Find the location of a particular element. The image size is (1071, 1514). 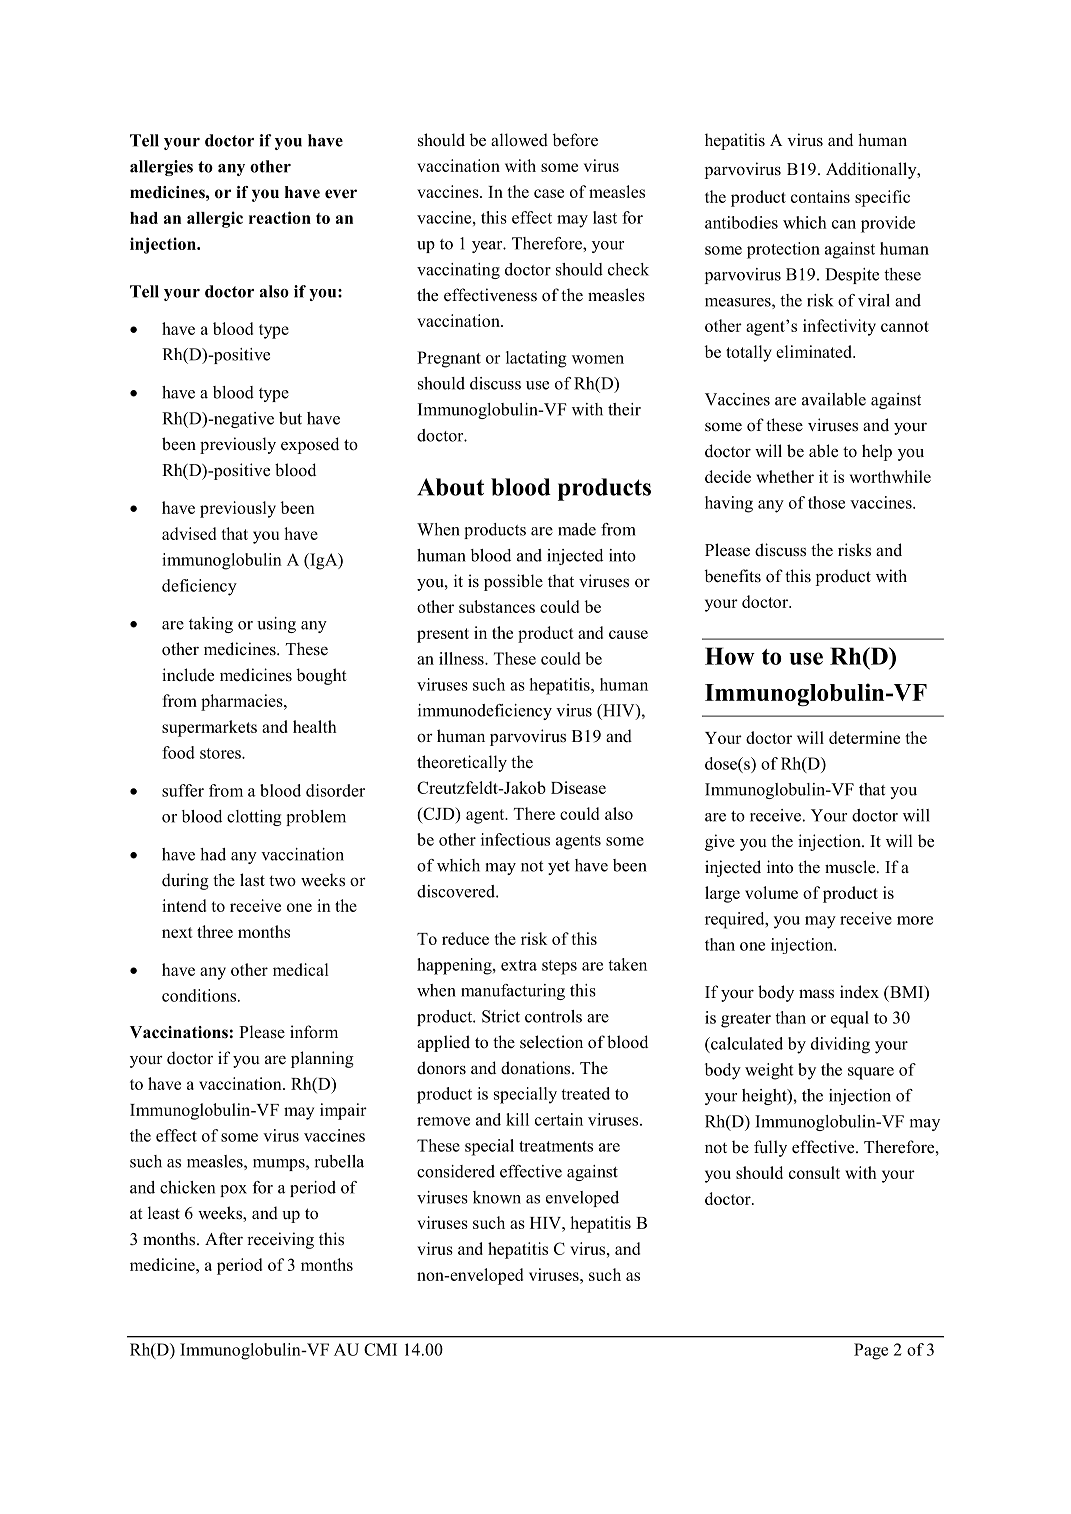

case is located at coordinates (549, 193).
